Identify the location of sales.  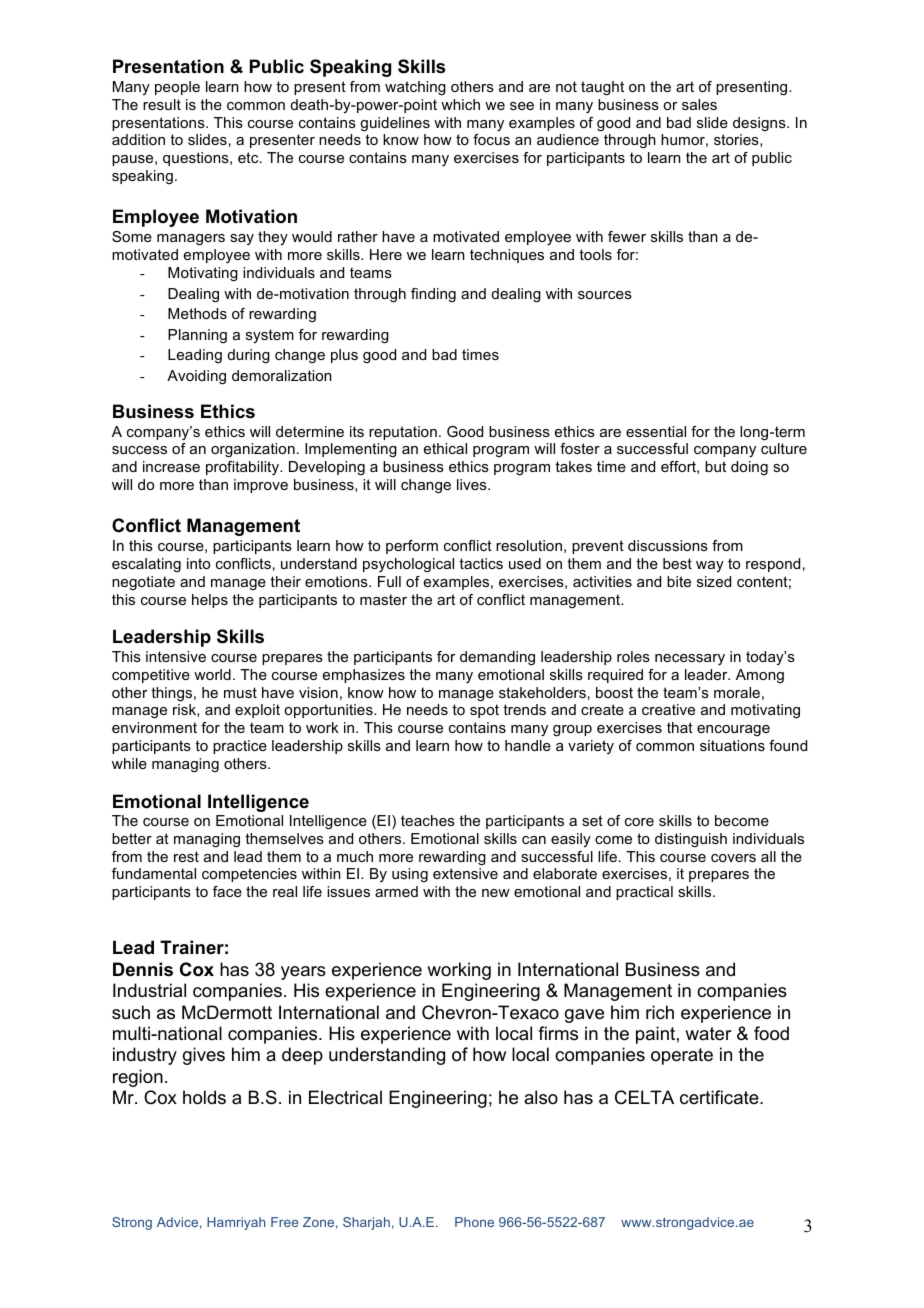
(699, 104).
